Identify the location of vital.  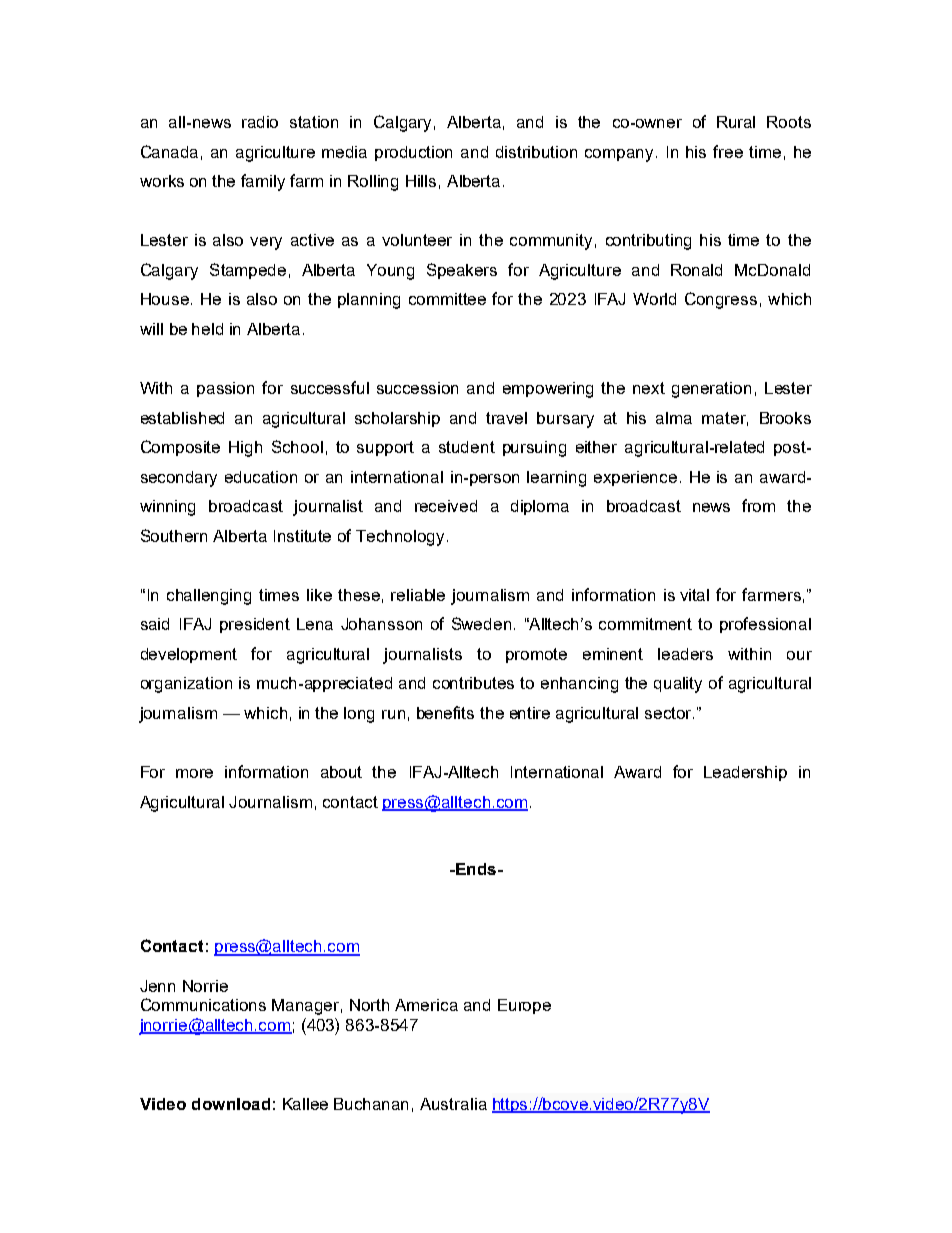
(694, 595).
